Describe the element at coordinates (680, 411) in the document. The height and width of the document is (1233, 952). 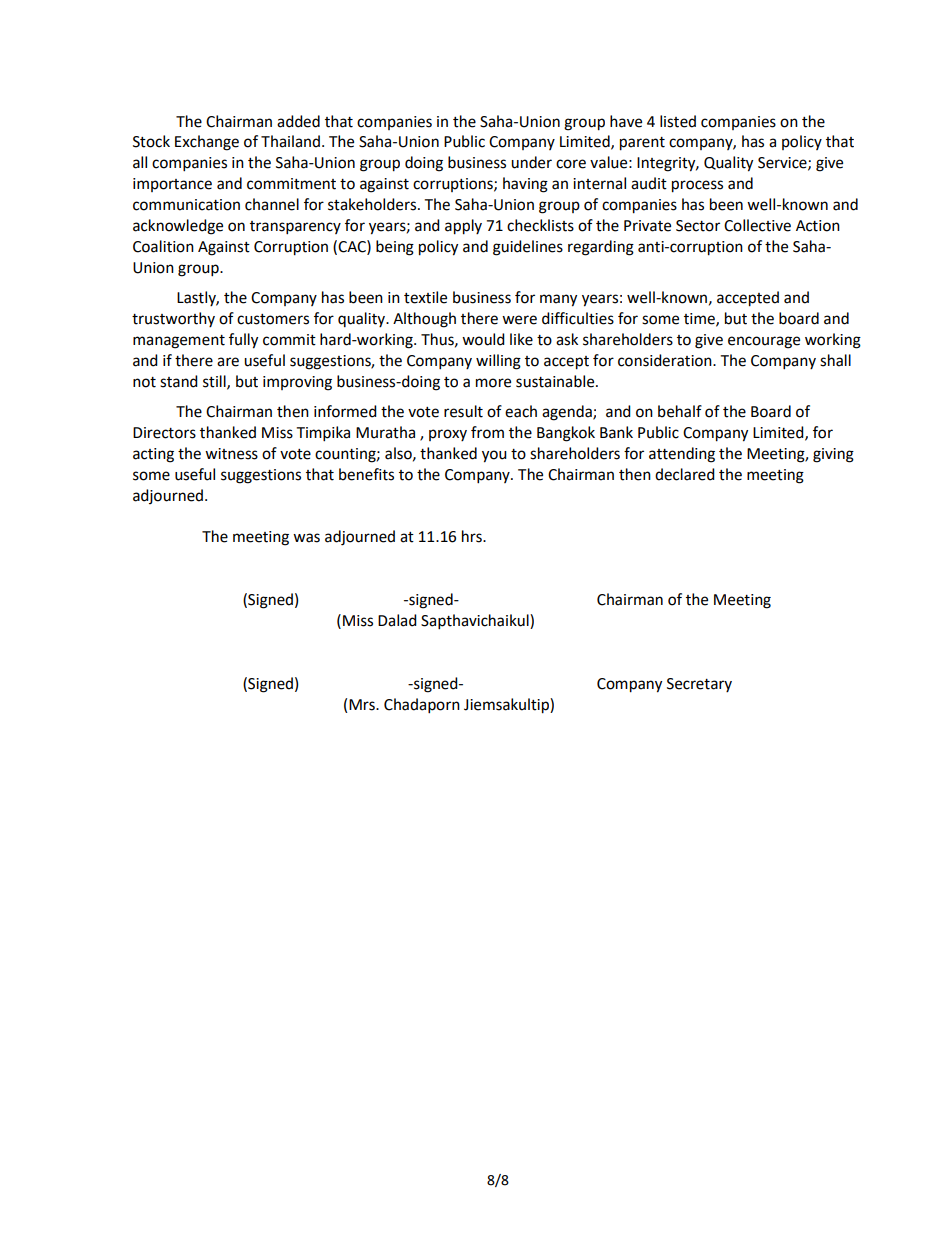
I see `behalf` at that location.
